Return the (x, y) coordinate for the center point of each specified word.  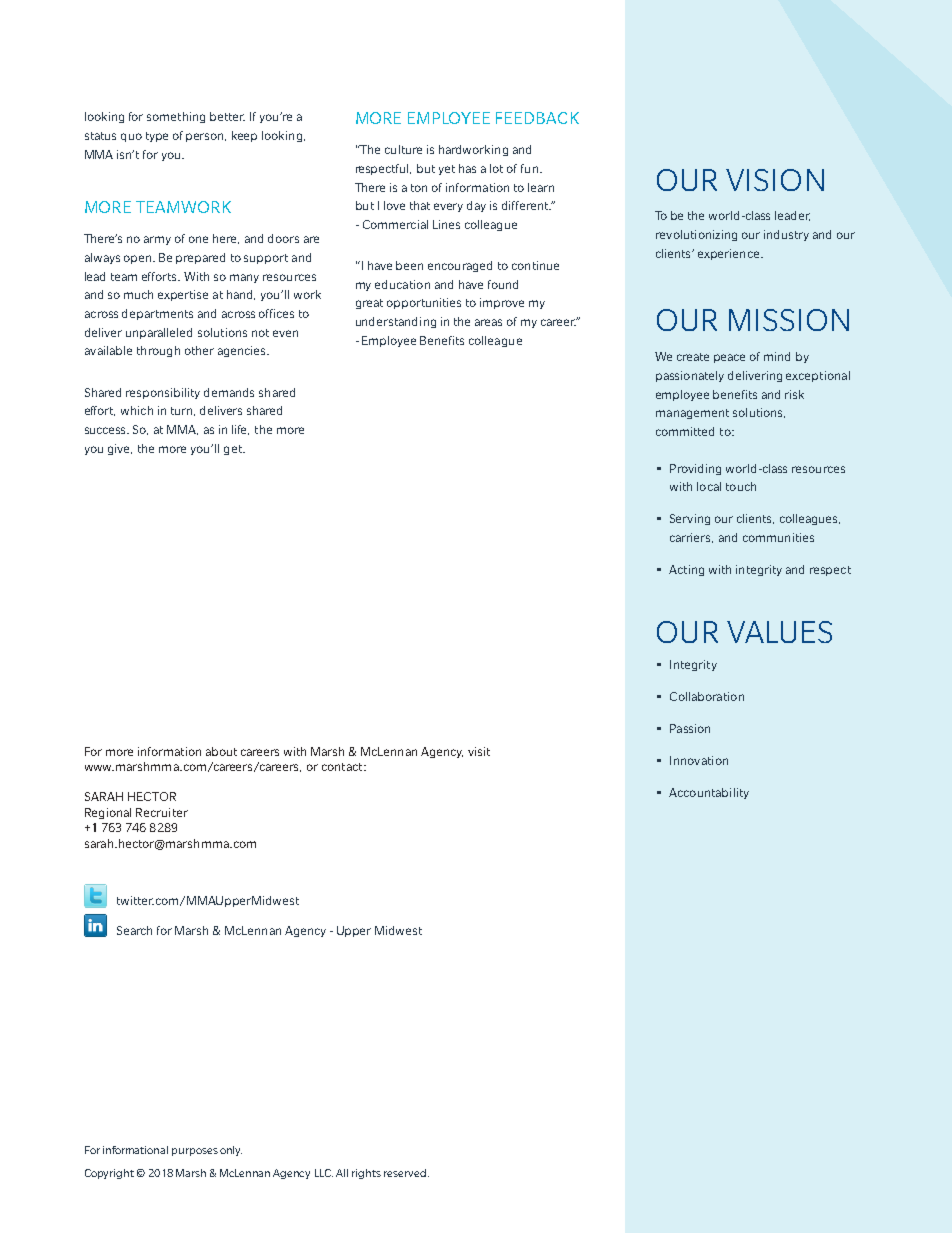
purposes (195, 1152)
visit (479, 751)
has (467, 168)
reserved (405, 1173)
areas (488, 322)
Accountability (709, 793)
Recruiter (162, 812)
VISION (775, 180)
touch (741, 486)
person (206, 137)
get (234, 450)
